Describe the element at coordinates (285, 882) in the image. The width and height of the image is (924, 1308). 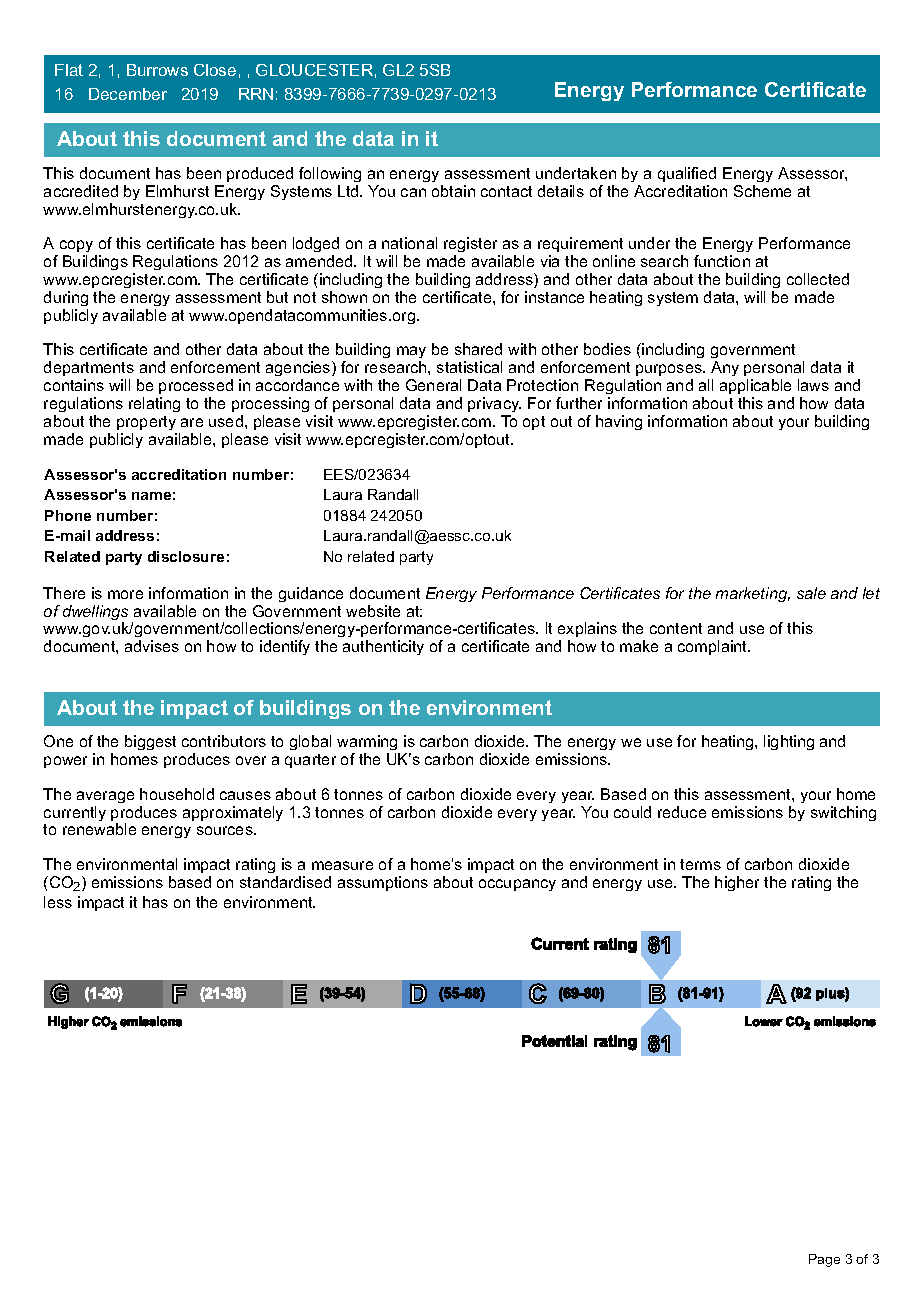
I see `standardised` at that location.
